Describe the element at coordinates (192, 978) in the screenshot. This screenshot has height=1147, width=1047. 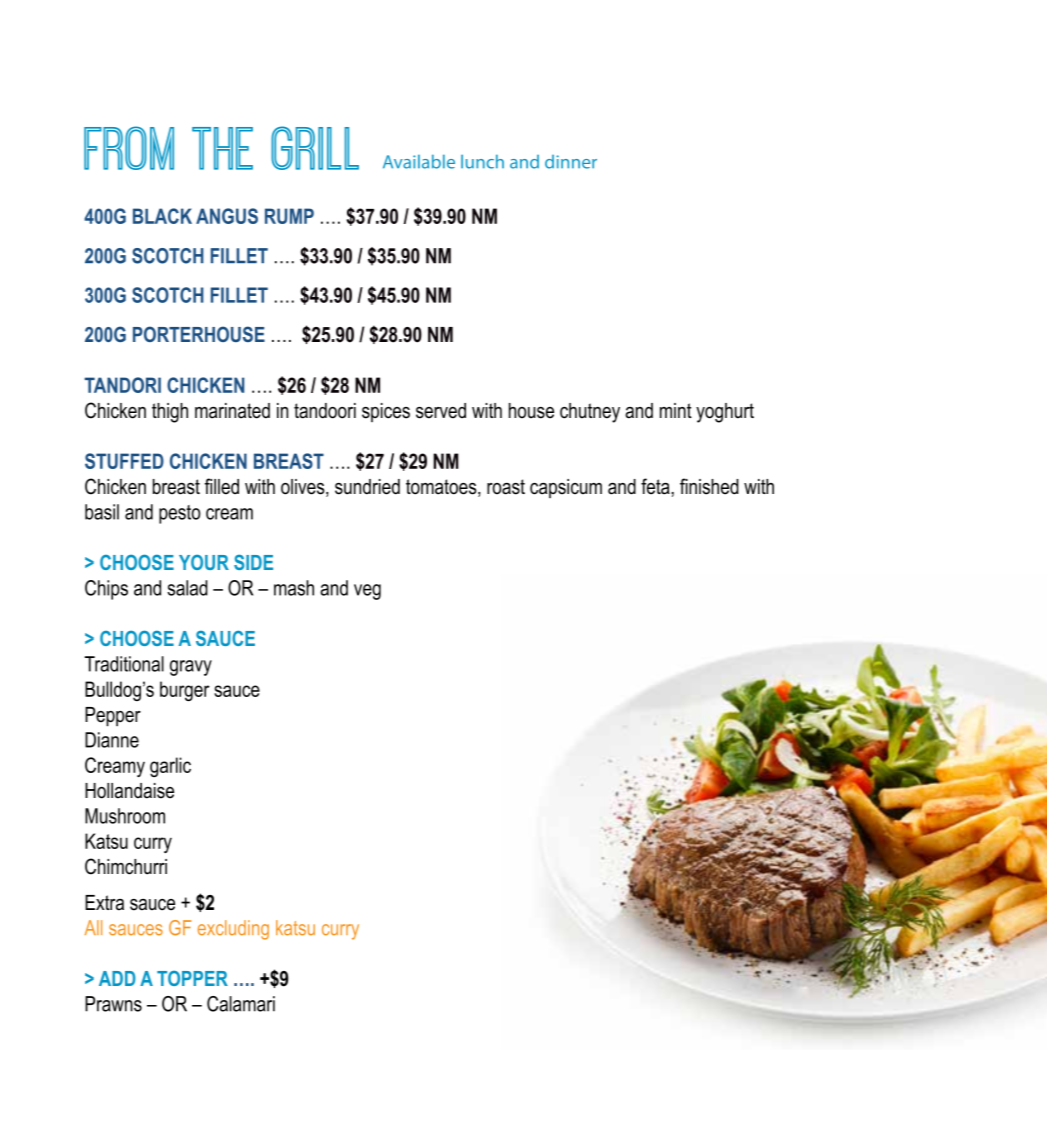
I see `TOPPER` at that location.
